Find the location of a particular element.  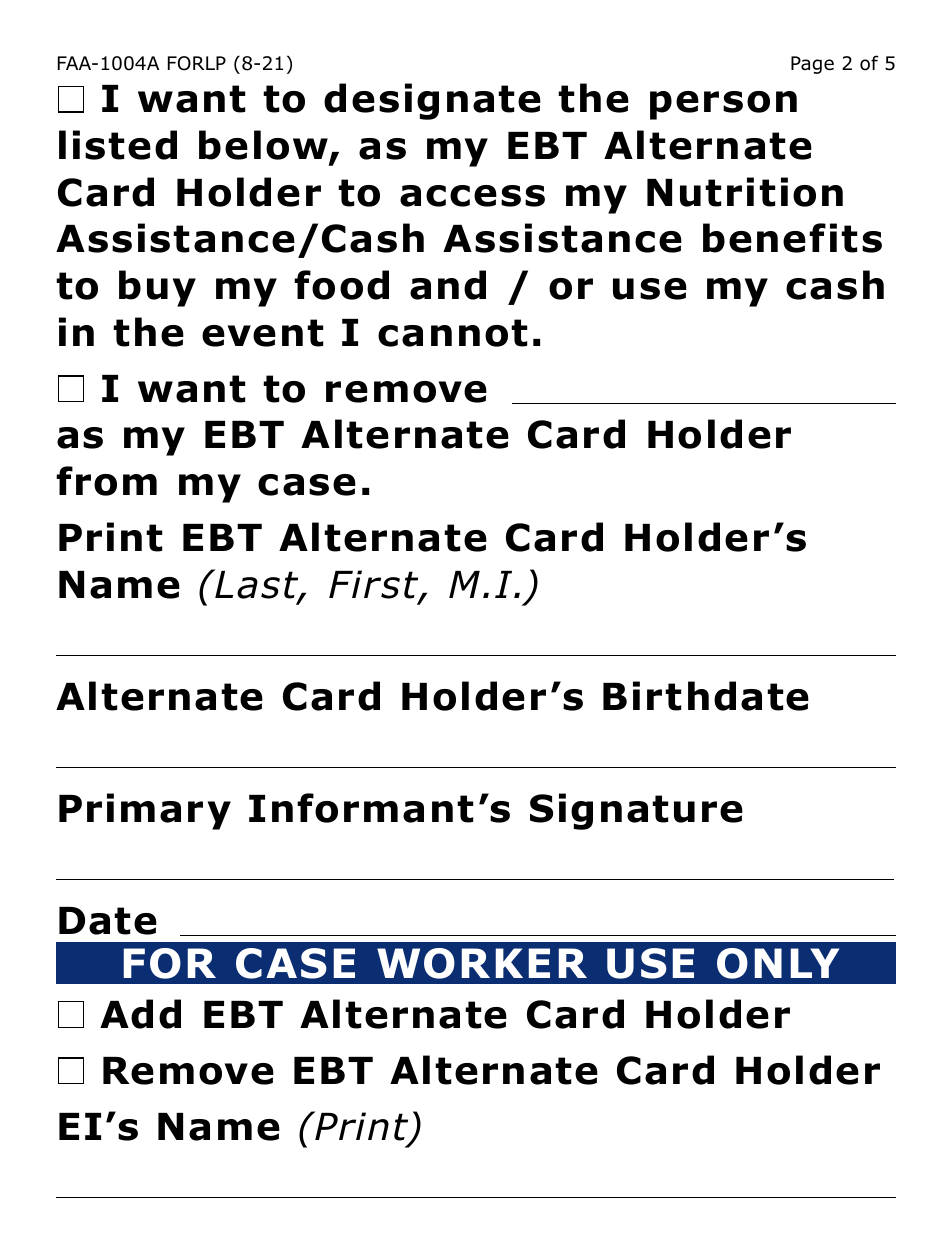

cannot is located at coordinates (452, 333).
